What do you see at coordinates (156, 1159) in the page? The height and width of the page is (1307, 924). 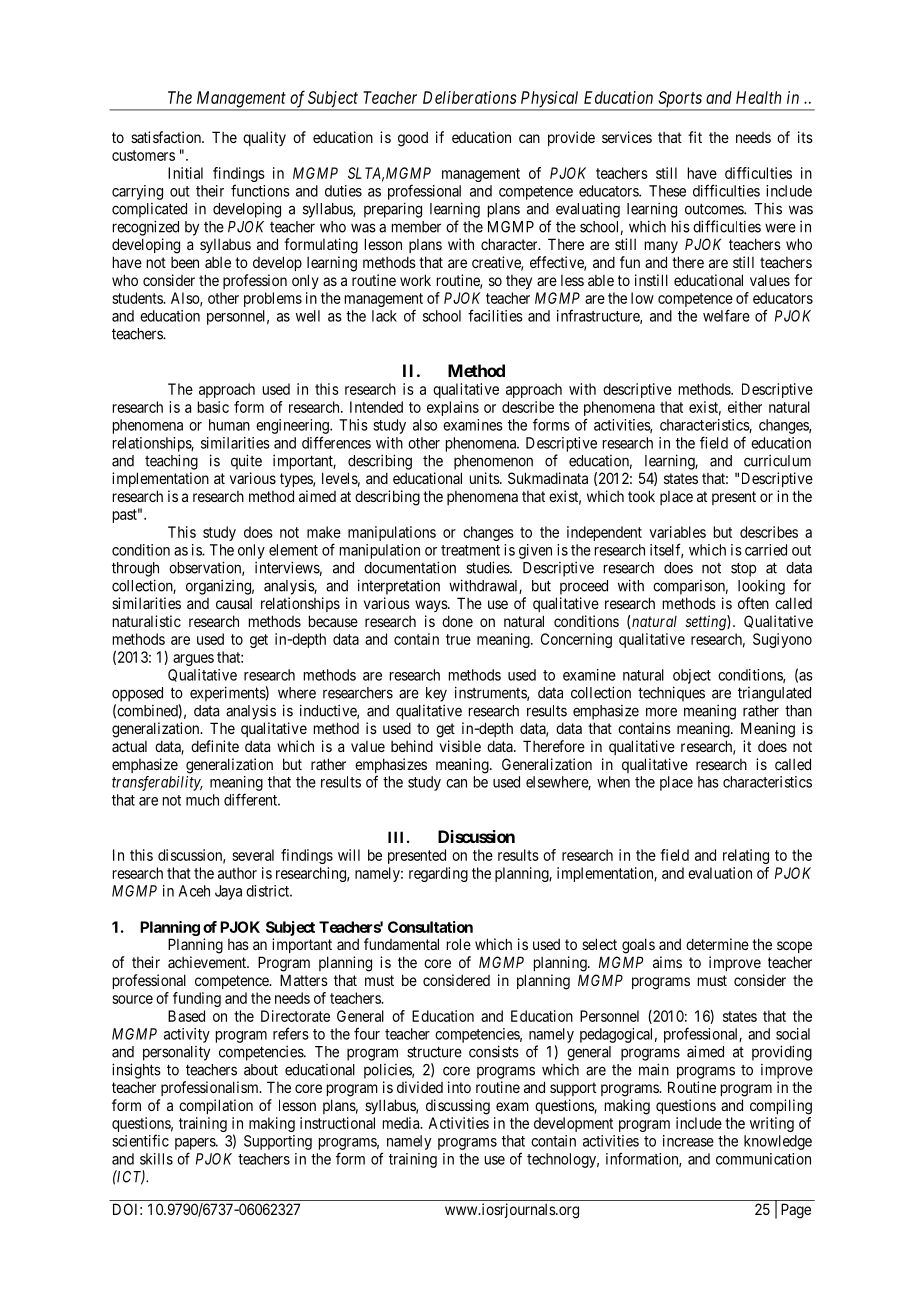 I see `skills` at bounding box center [156, 1159].
